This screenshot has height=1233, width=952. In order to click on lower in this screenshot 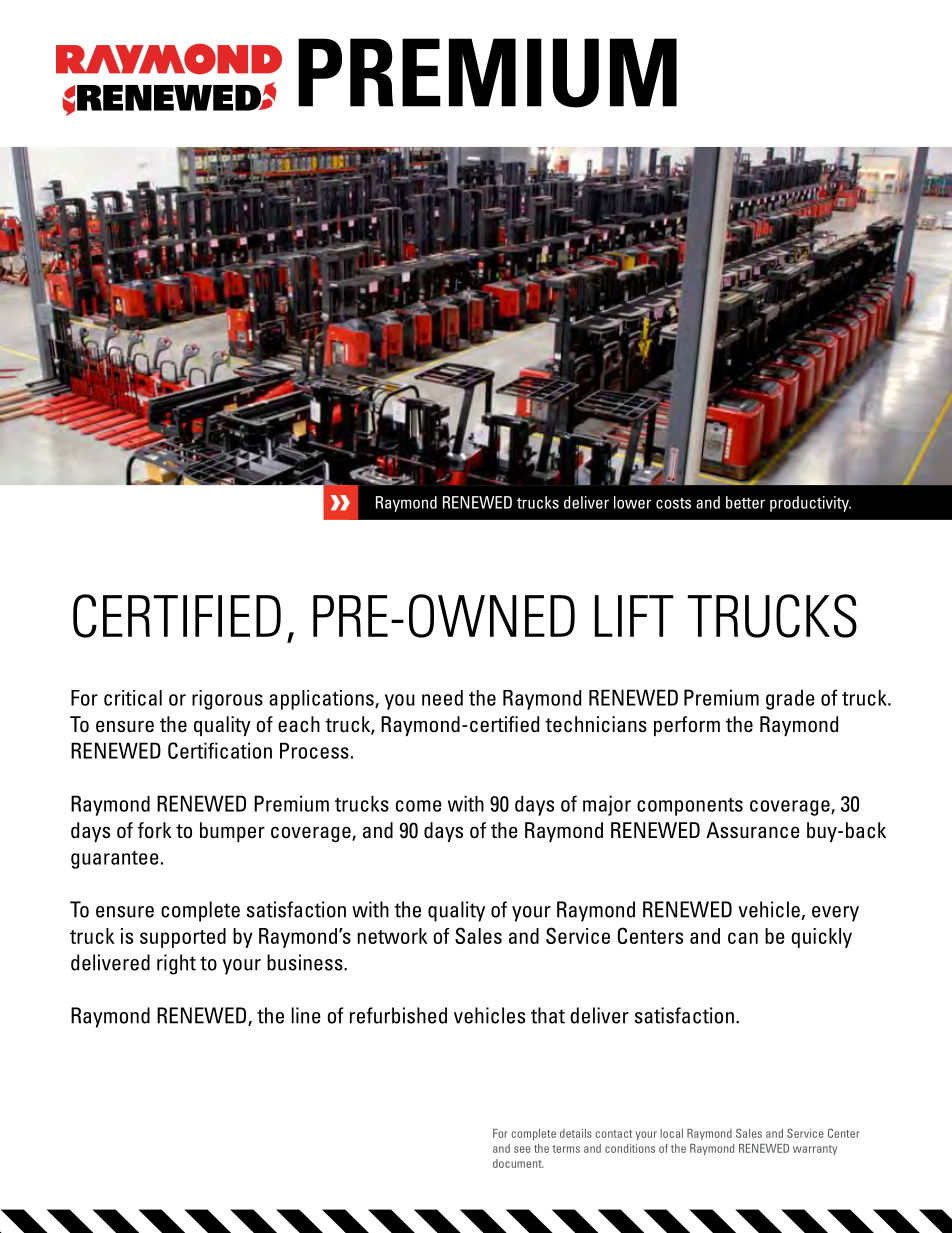, I will do `click(632, 502)`.
